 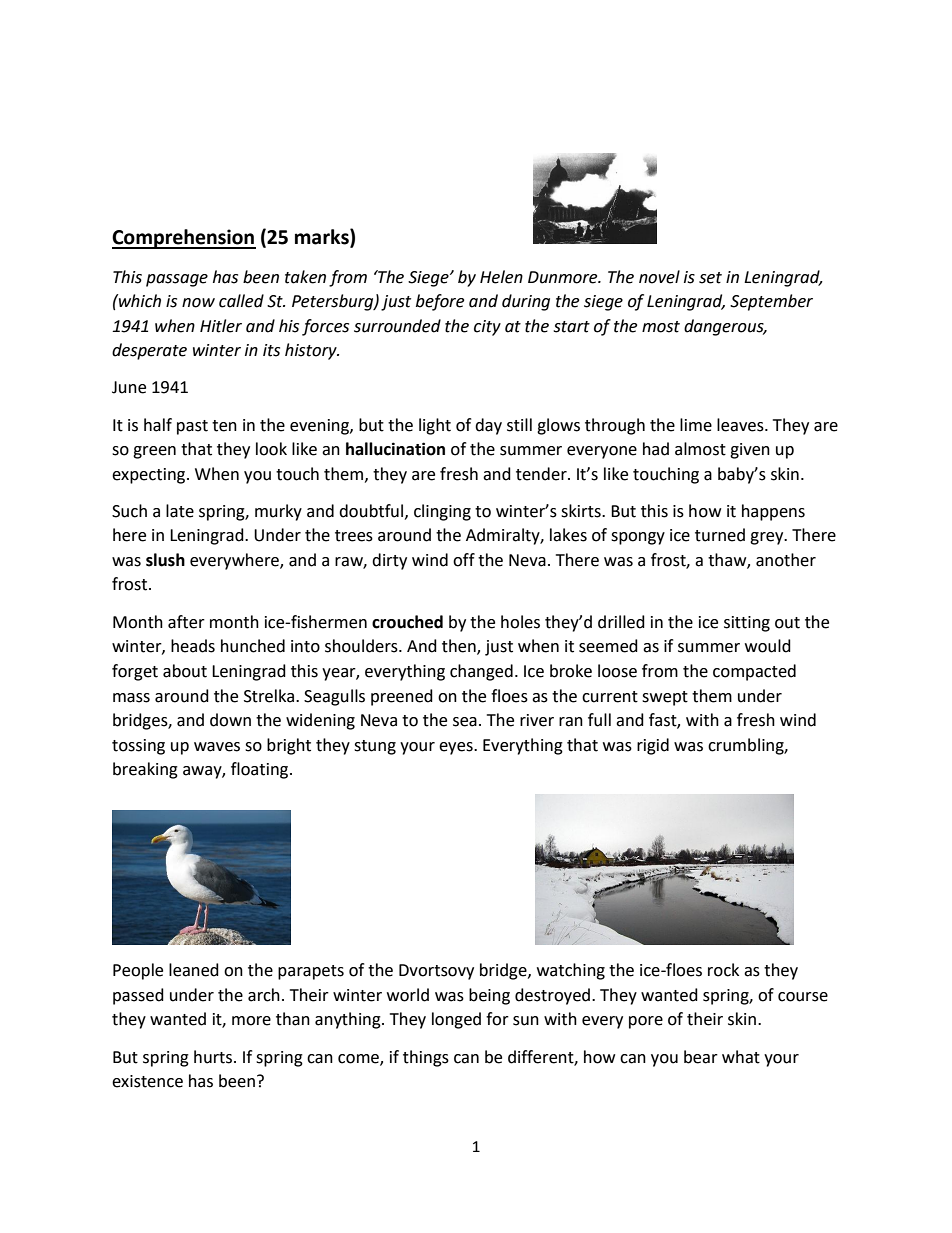 What do you see at coordinates (177, 280) in the document?
I see `passage` at bounding box center [177, 280].
